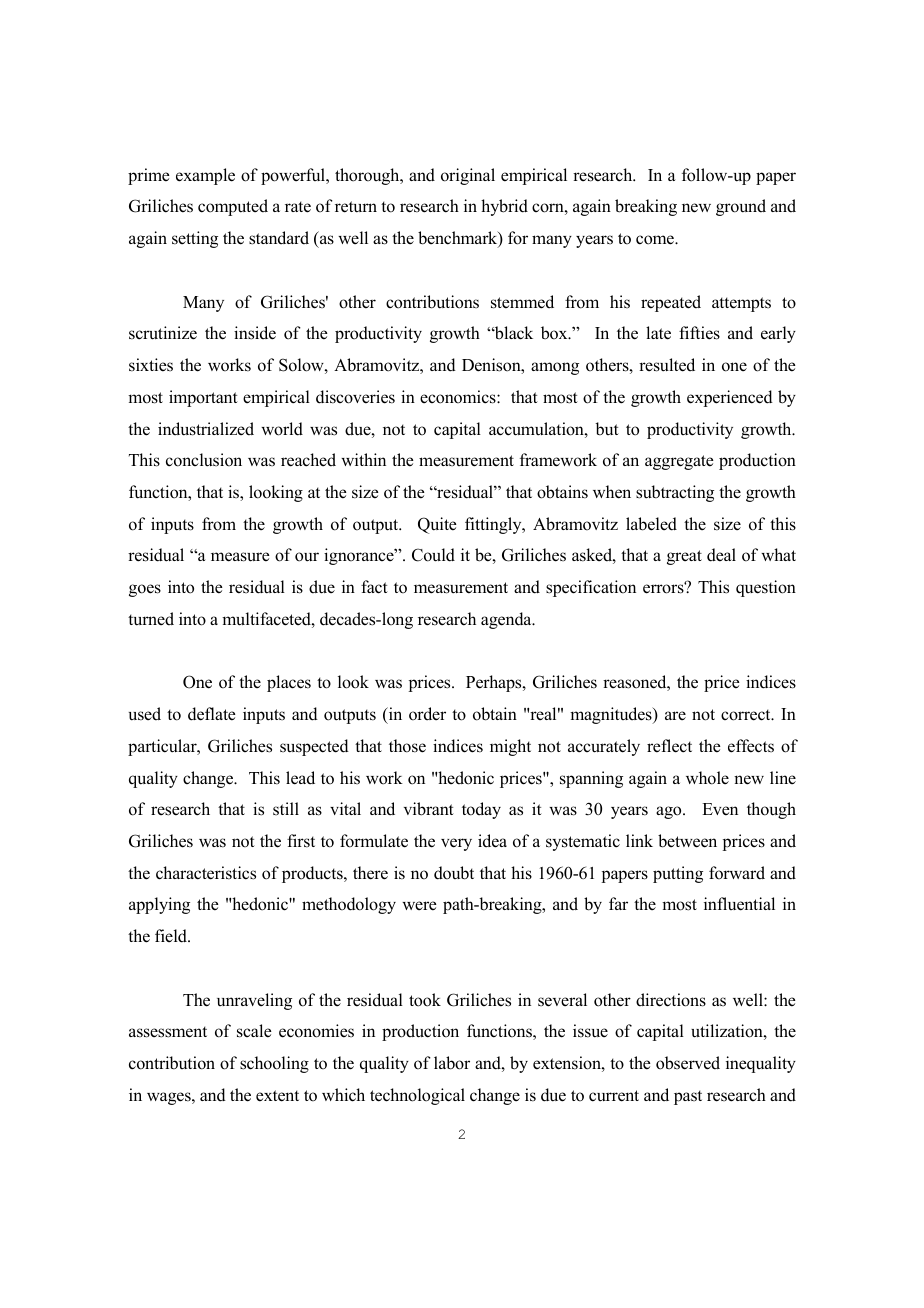  I want to click on deal, so click(721, 555).
